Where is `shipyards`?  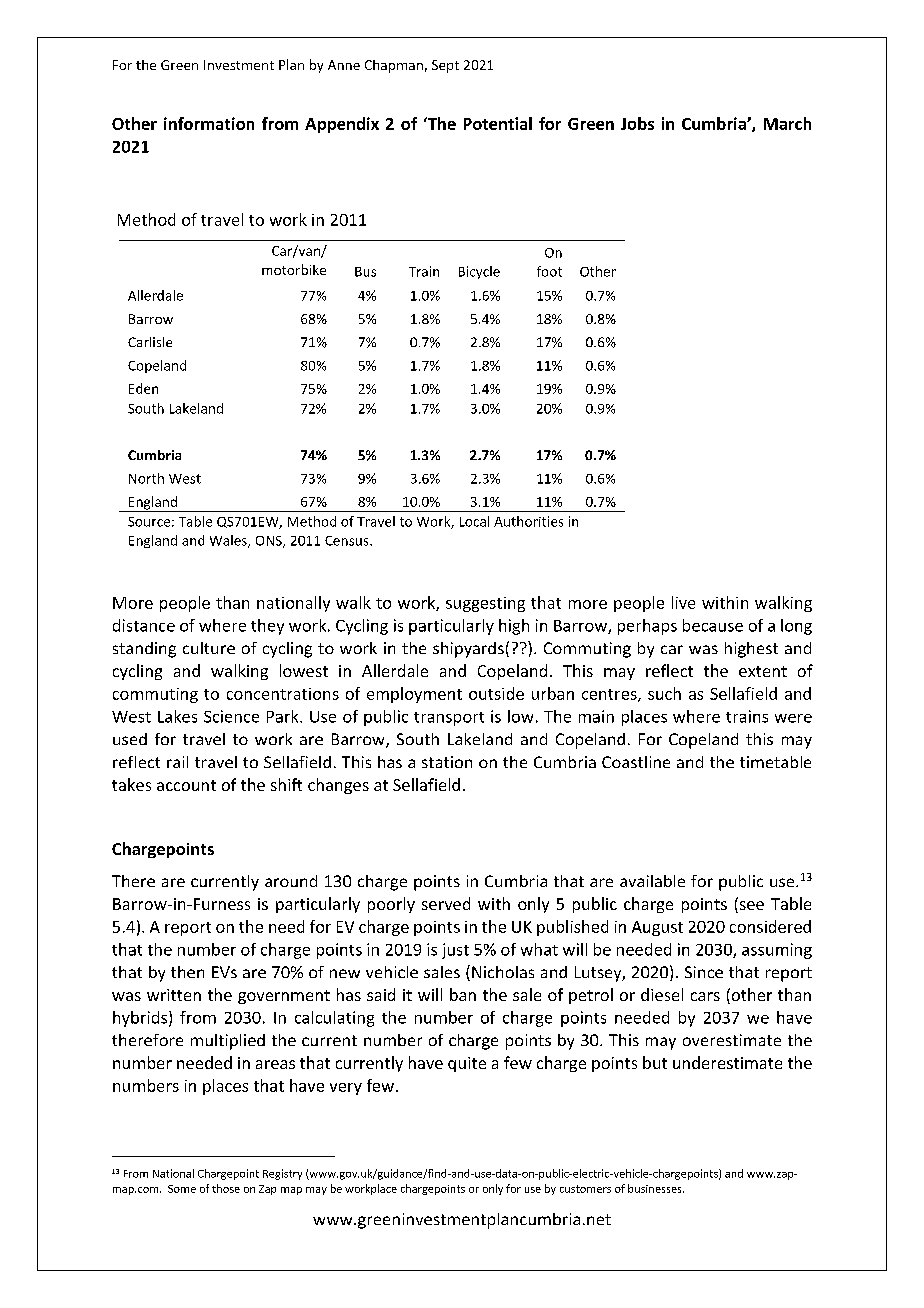 shipyards is located at coordinates (468, 650).
